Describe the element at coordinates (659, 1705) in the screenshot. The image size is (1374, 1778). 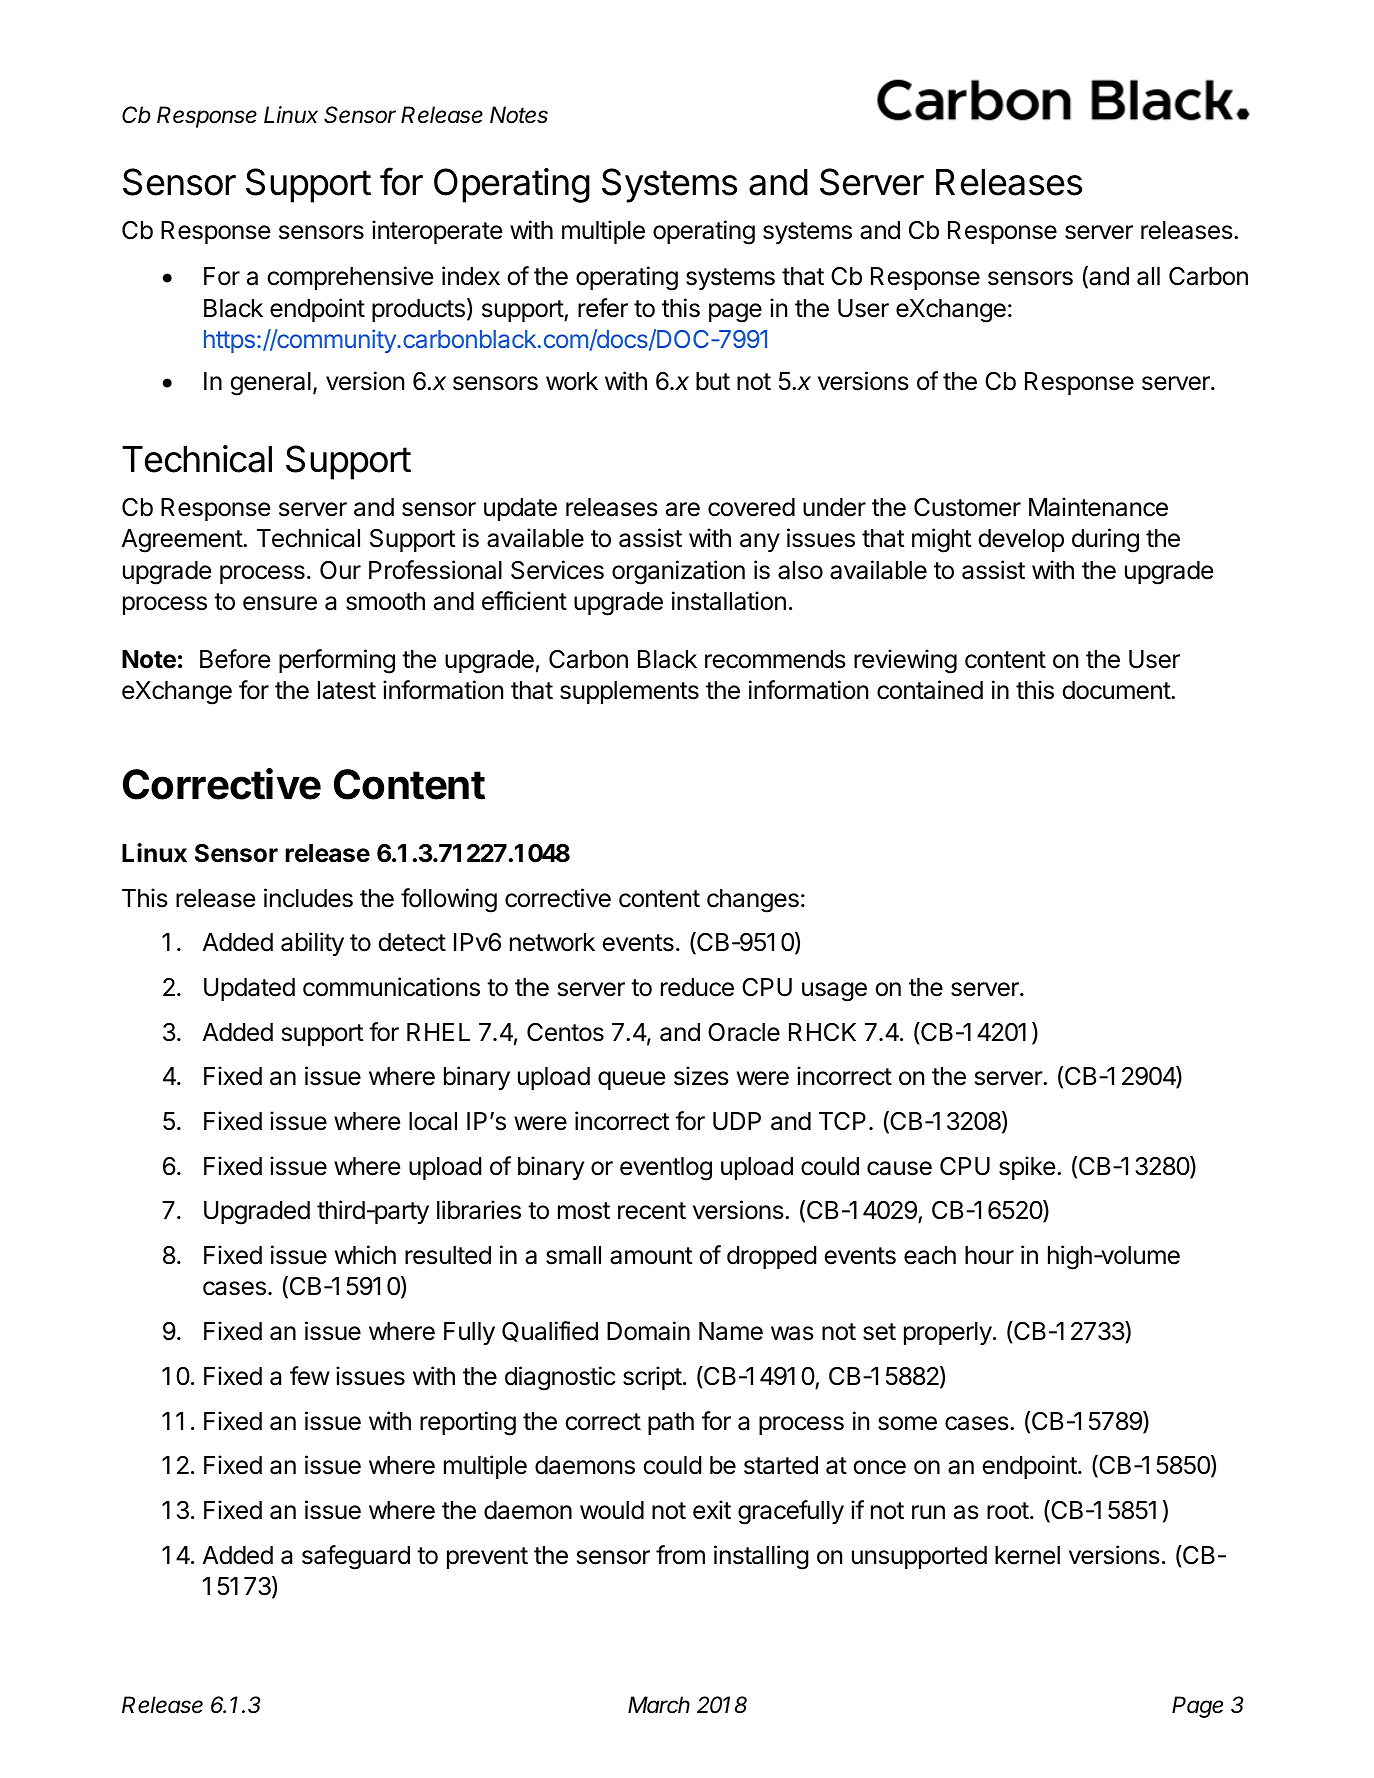
I see `March` at that location.
